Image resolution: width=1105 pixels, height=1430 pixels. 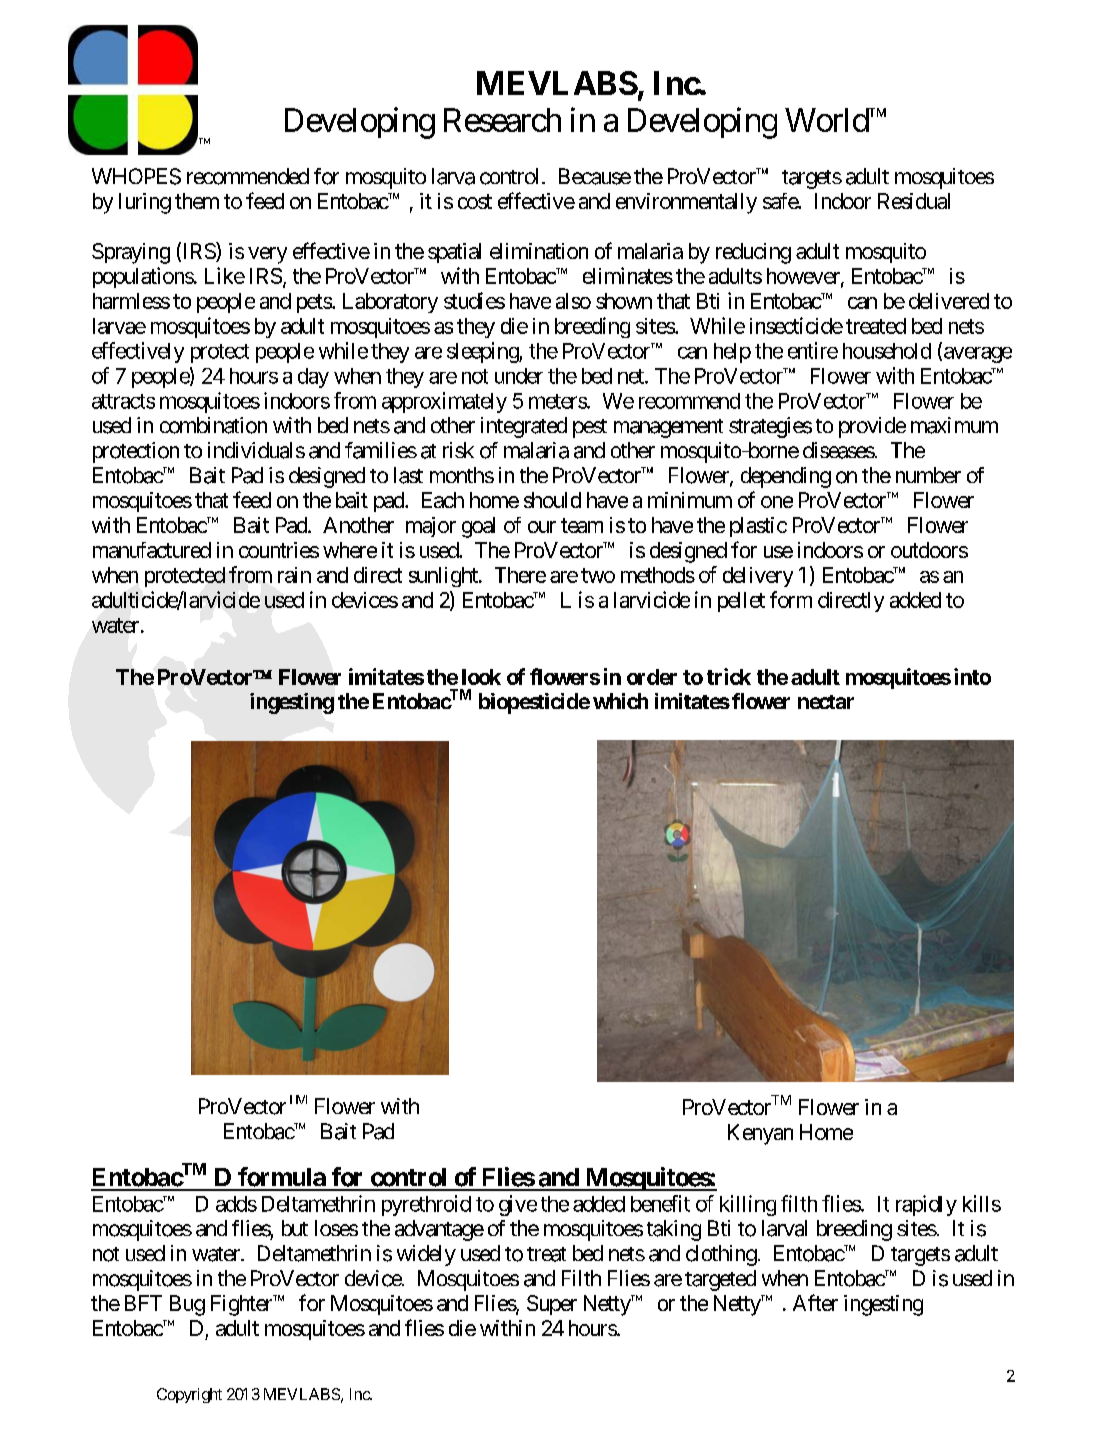 What do you see at coordinates (760, 1134) in the document?
I see `Kenyan` at bounding box center [760, 1134].
